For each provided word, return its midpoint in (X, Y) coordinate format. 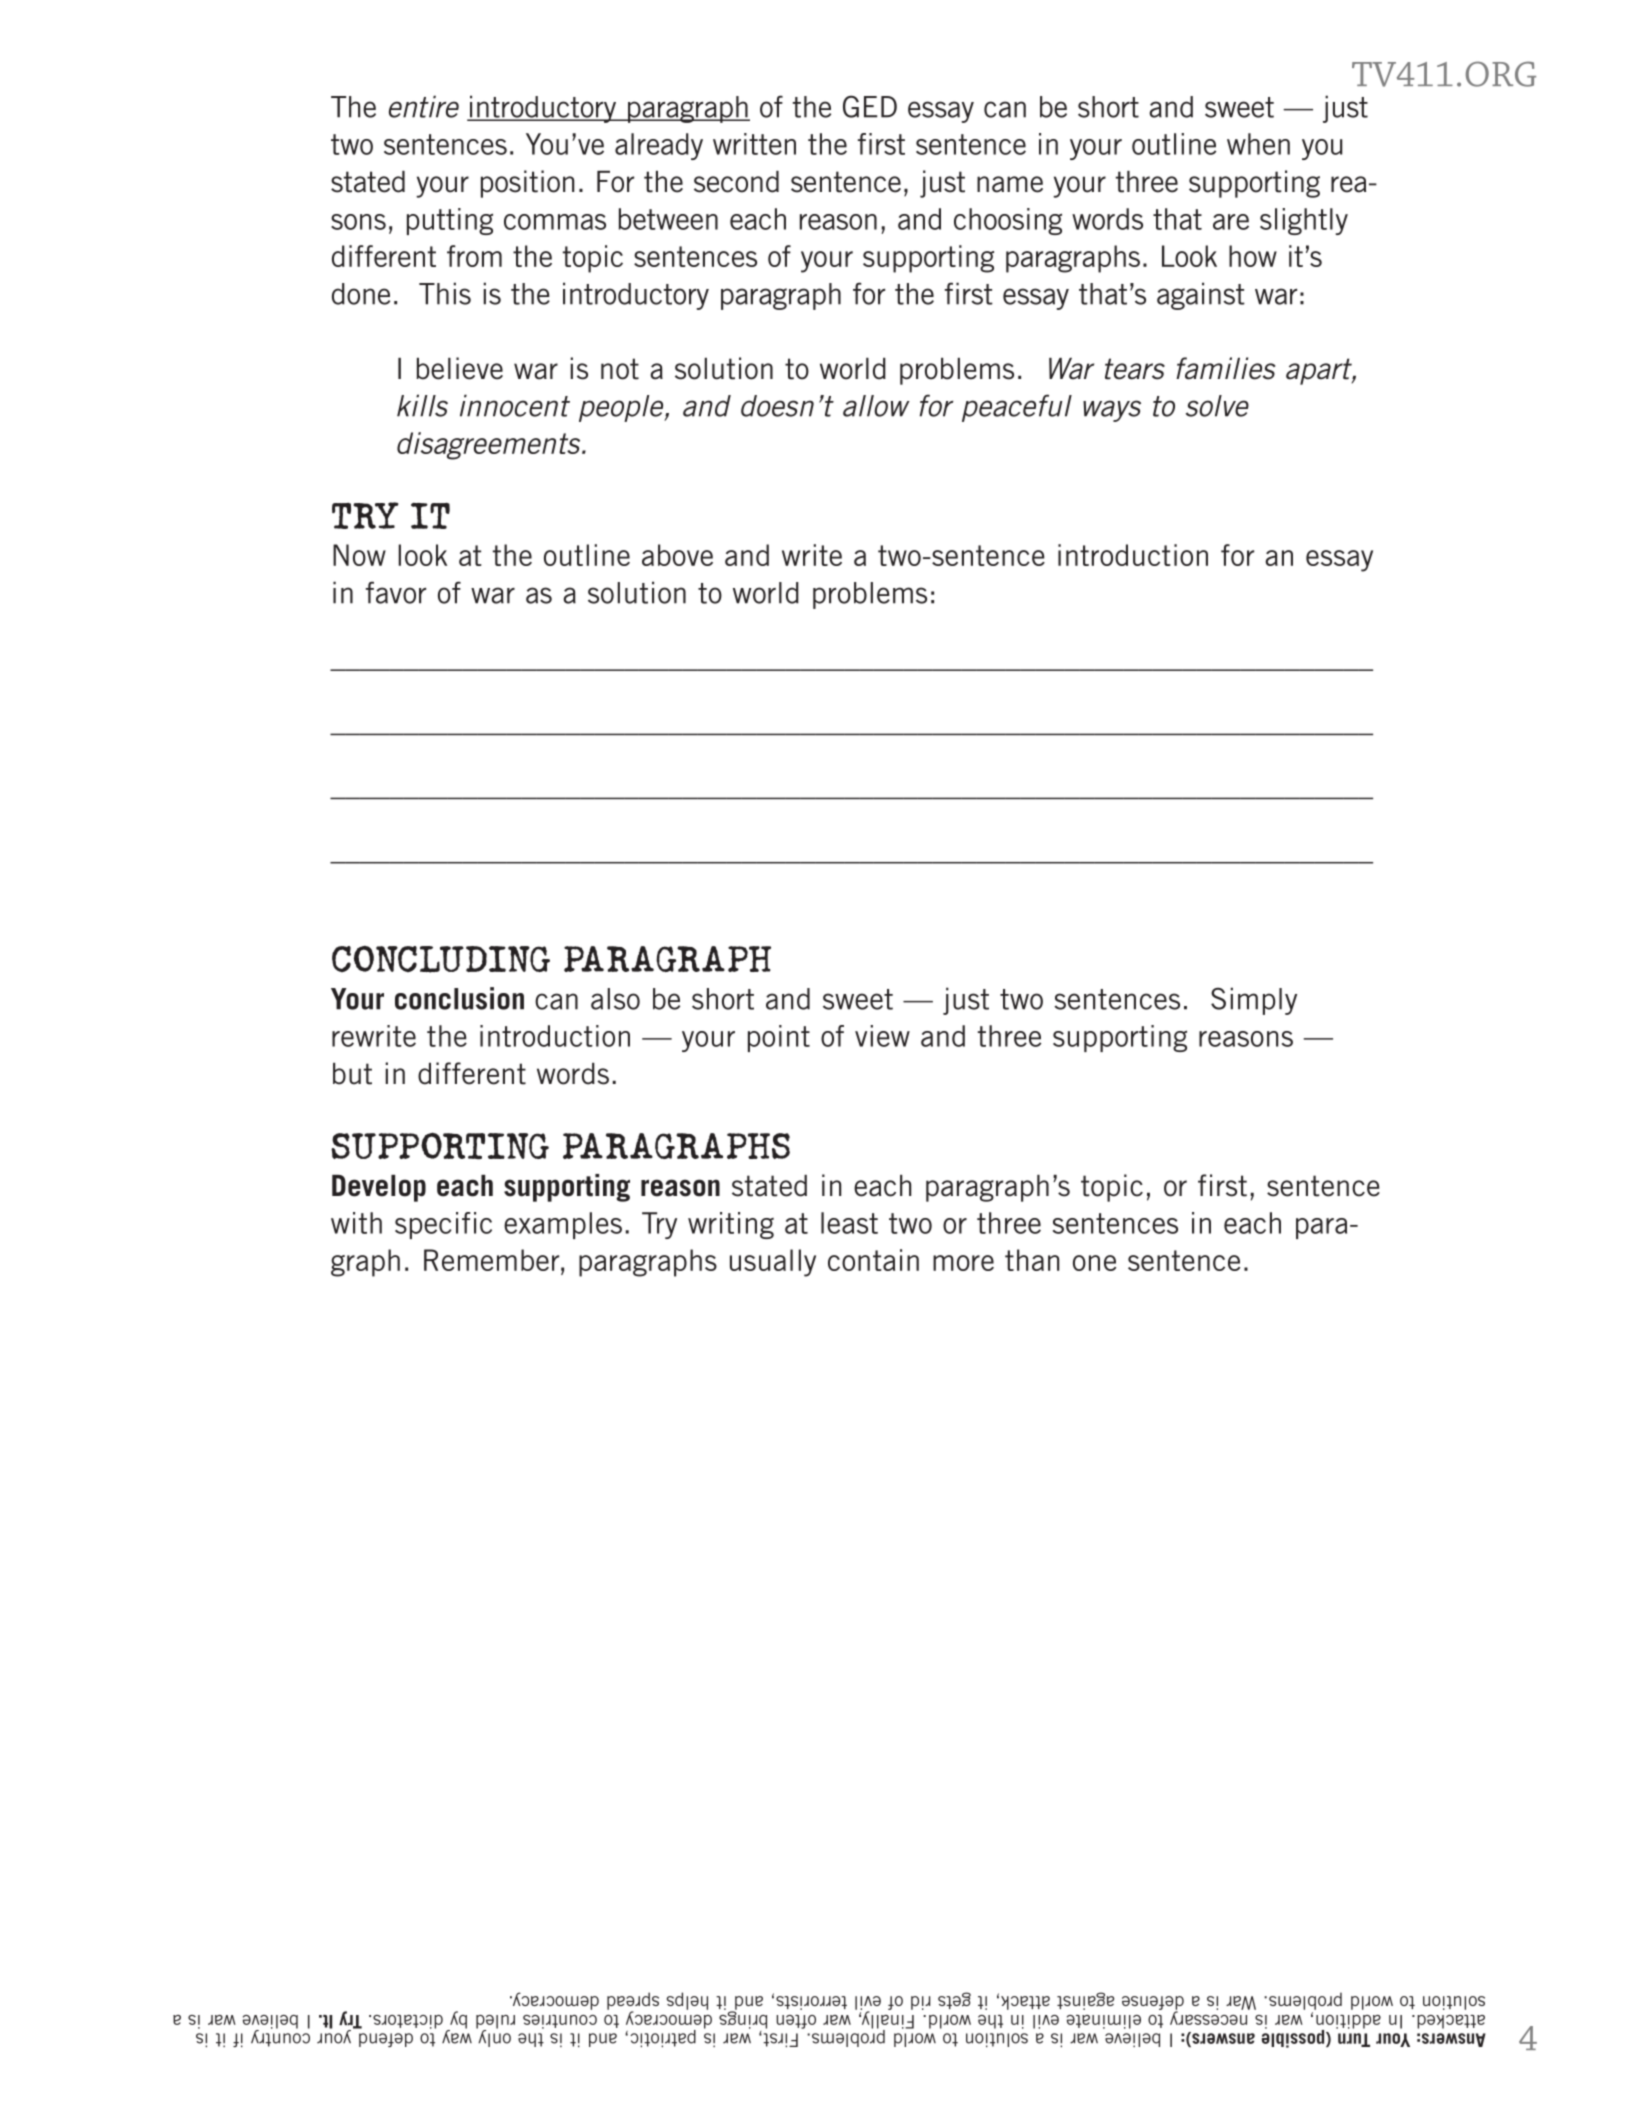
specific (443, 1225)
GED (870, 106)
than (1032, 1260)
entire (424, 106)
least (849, 1223)
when (1258, 144)
